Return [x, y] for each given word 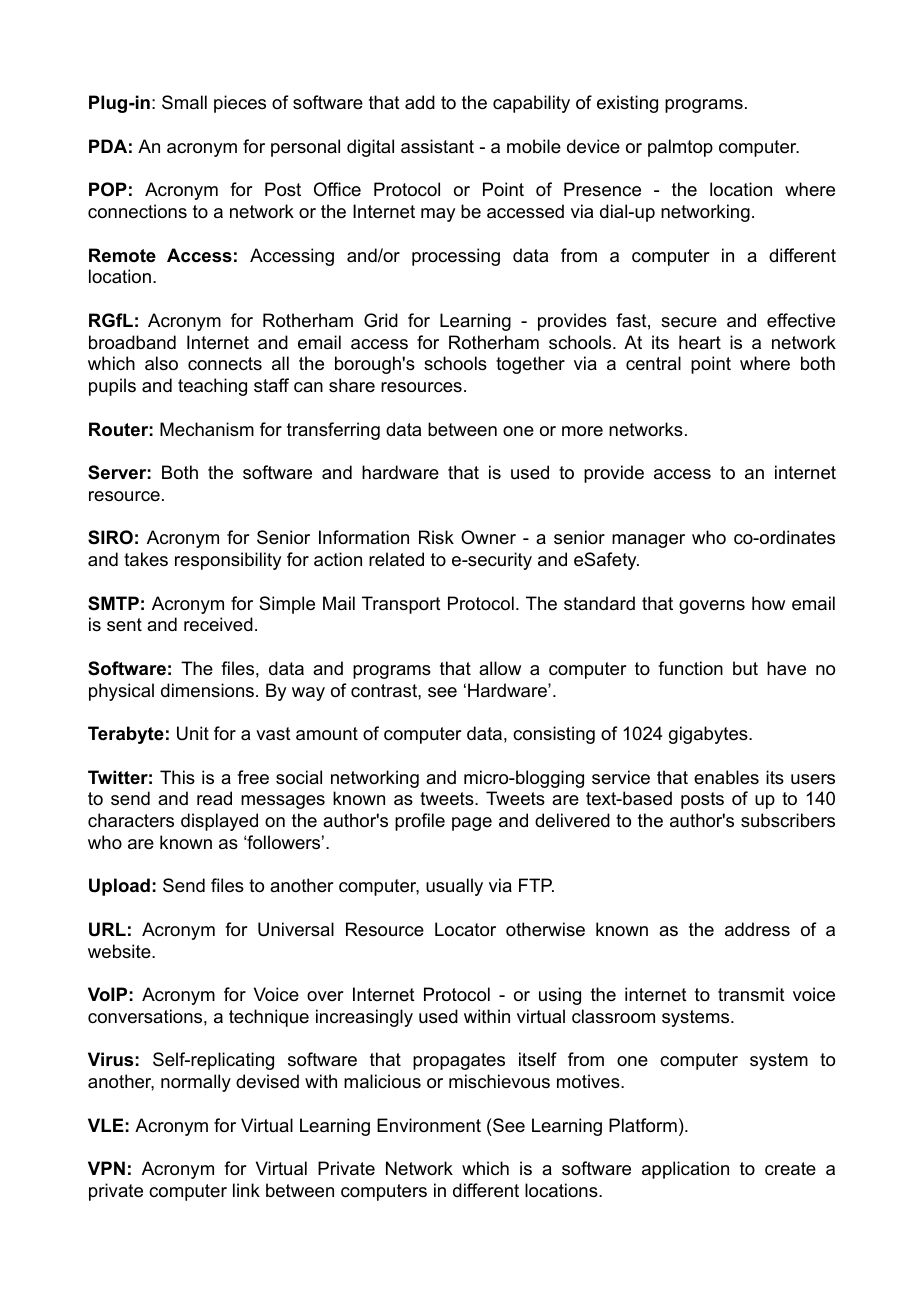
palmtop [680, 148]
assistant [437, 146]
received [218, 624]
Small [184, 102]
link [246, 1190]
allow [500, 668]
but [745, 668]
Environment [429, 1125]
